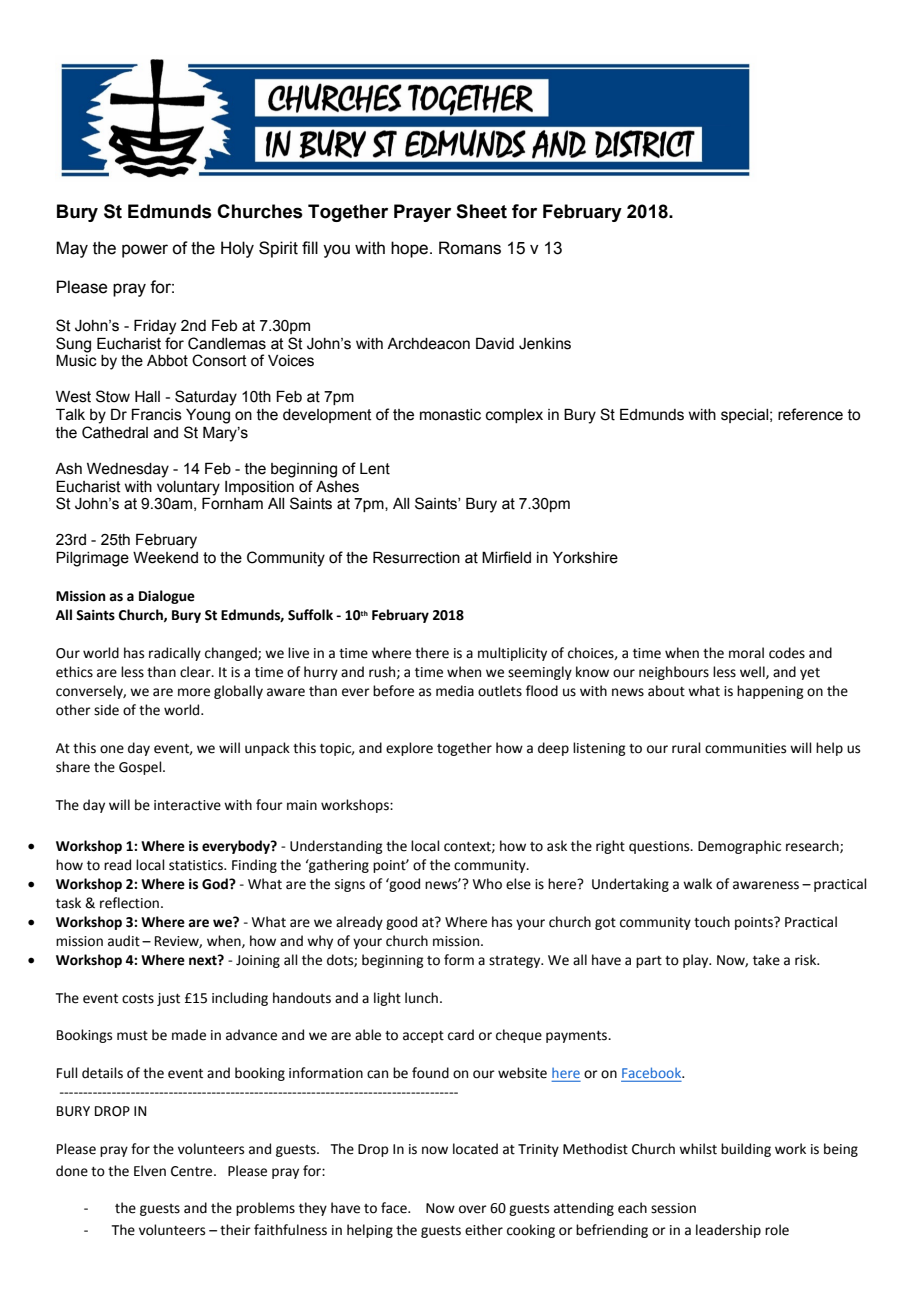  Describe the element at coordinates (473, 1209) in the image. I see `over` at that location.
